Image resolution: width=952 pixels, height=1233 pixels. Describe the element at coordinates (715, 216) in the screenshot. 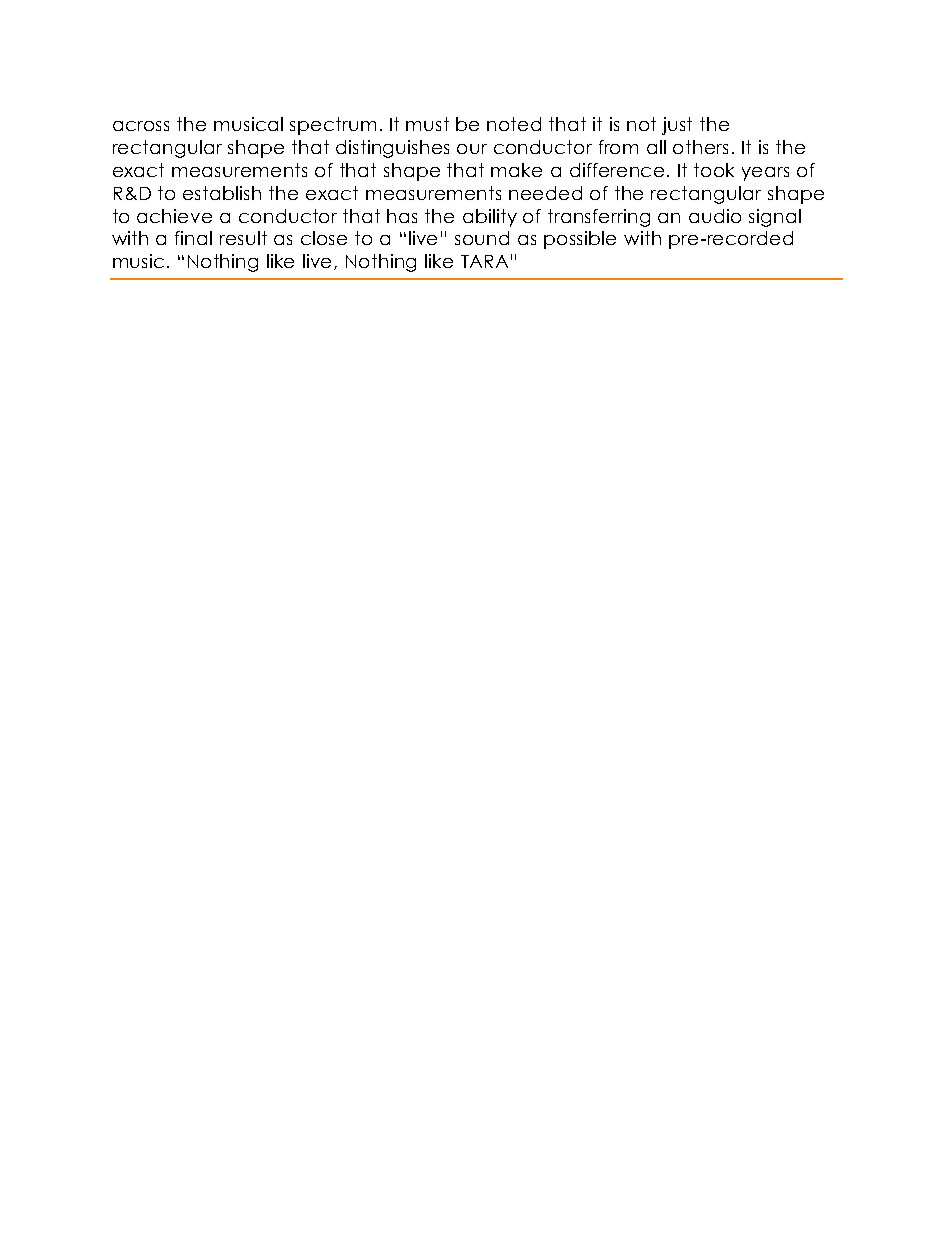

I see `audio` at that location.
